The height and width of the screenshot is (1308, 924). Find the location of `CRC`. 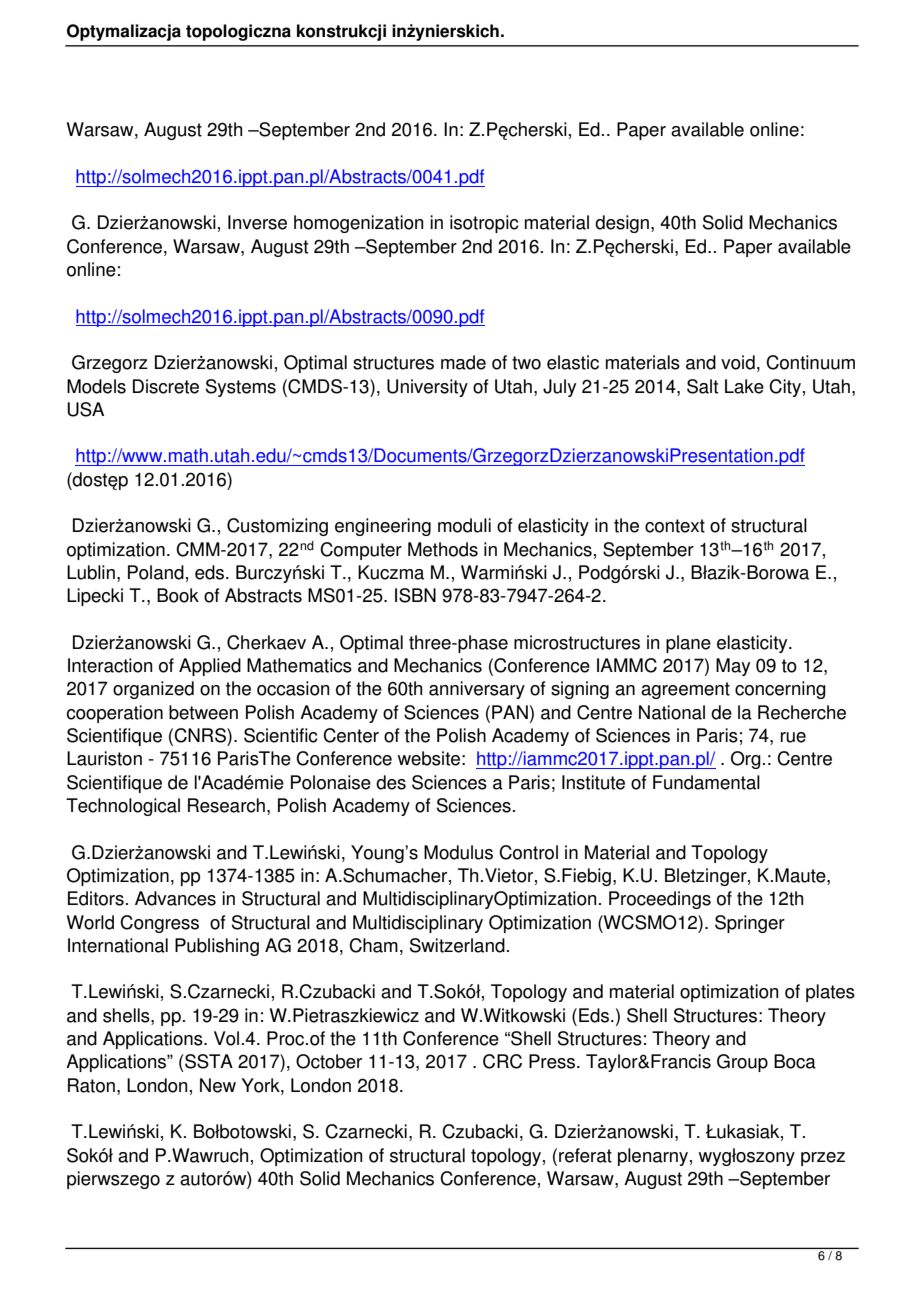

CRC is located at coordinates (502, 1061).
